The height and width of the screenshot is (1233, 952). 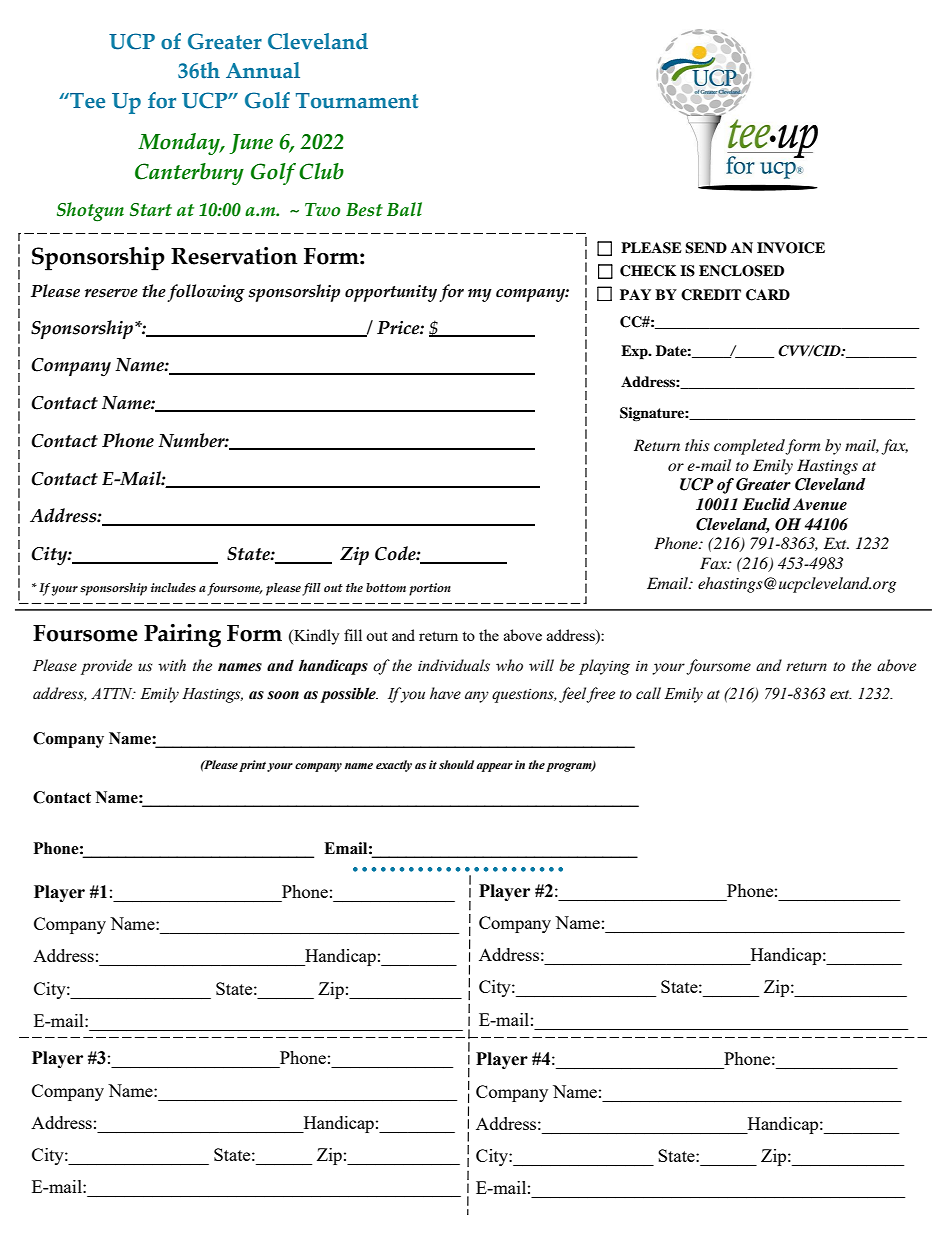 I want to click on should, so click(x=456, y=764).
